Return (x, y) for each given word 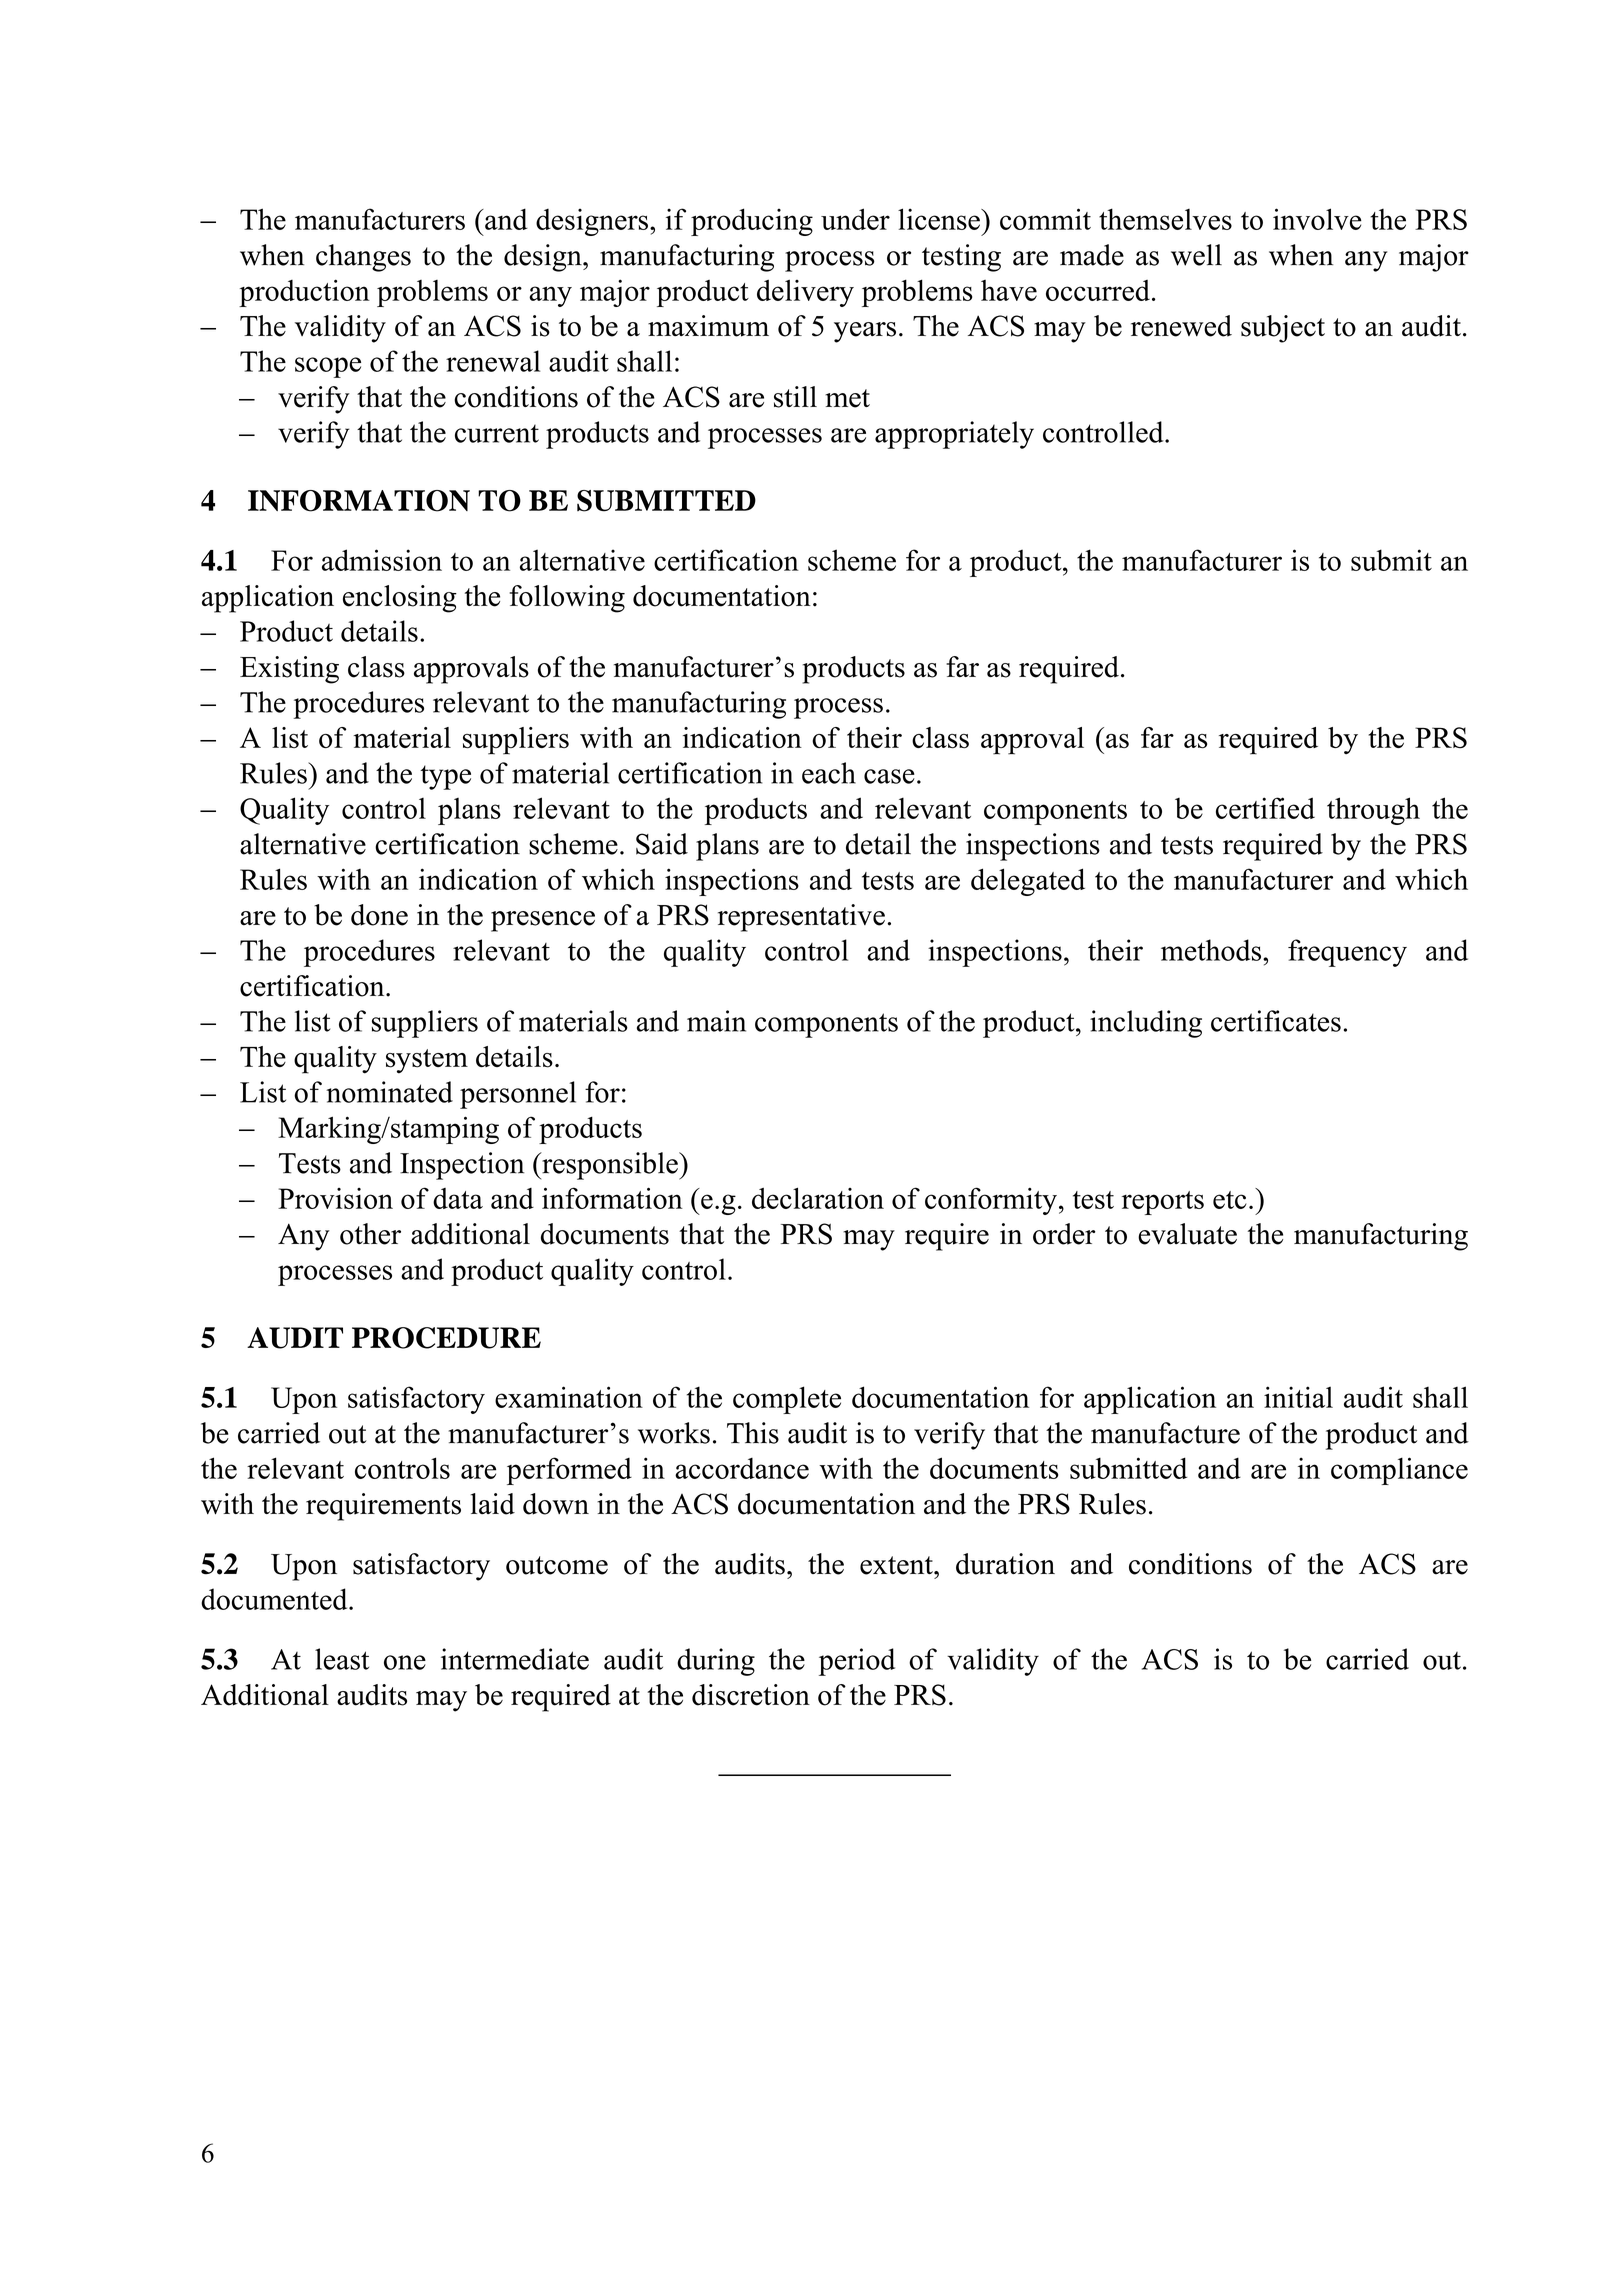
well (1196, 255)
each (829, 773)
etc (1230, 1200)
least (342, 1659)
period (857, 1662)
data (458, 1198)
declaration (818, 1198)
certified (1265, 808)
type (445, 777)
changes (363, 258)
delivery (805, 293)
